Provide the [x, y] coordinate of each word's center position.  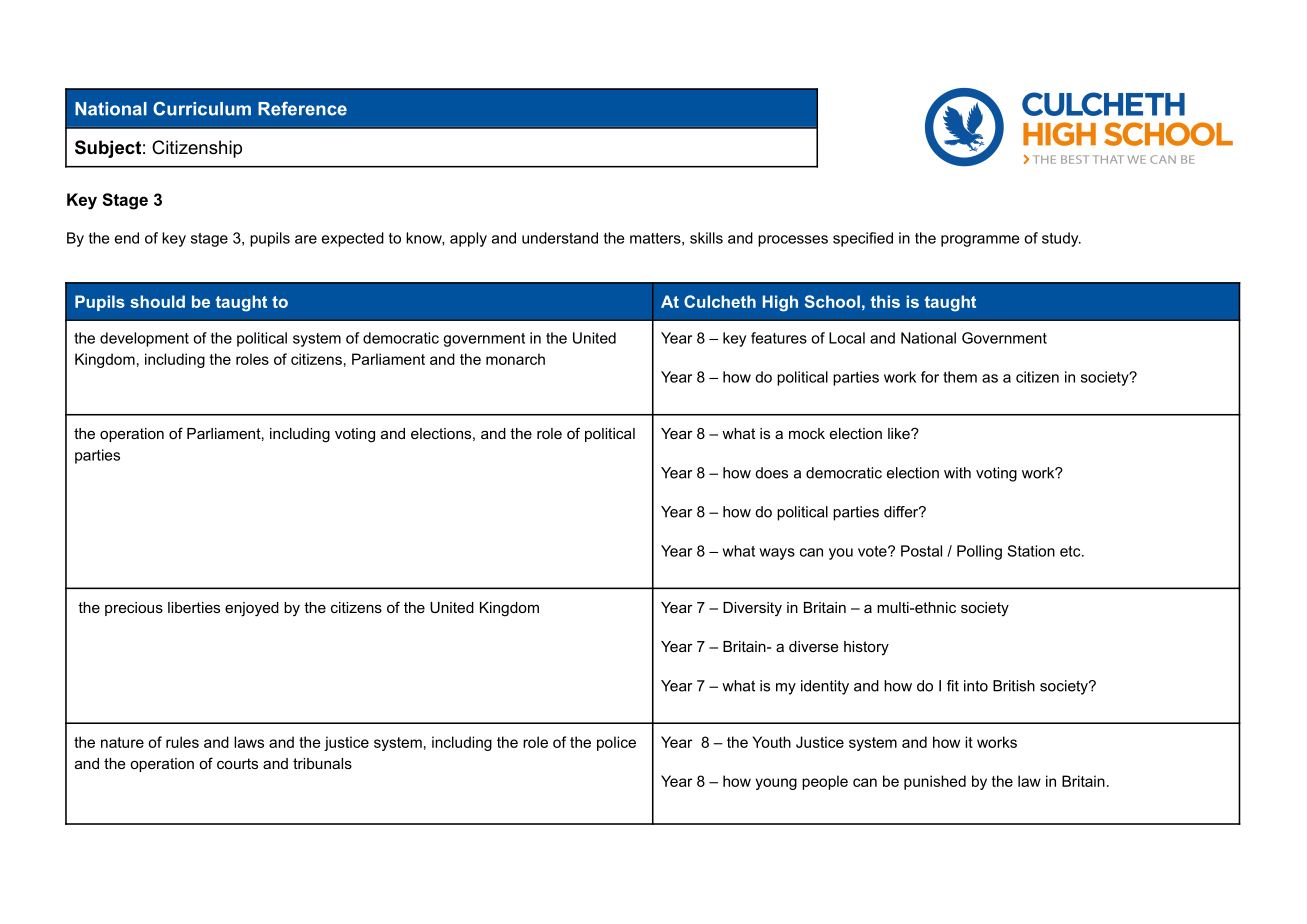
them [960, 377]
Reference [302, 109]
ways [777, 554]
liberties [194, 607]
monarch [515, 359]
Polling [979, 552]
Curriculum [202, 109]
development [144, 339]
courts [237, 763]
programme [980, 241]
